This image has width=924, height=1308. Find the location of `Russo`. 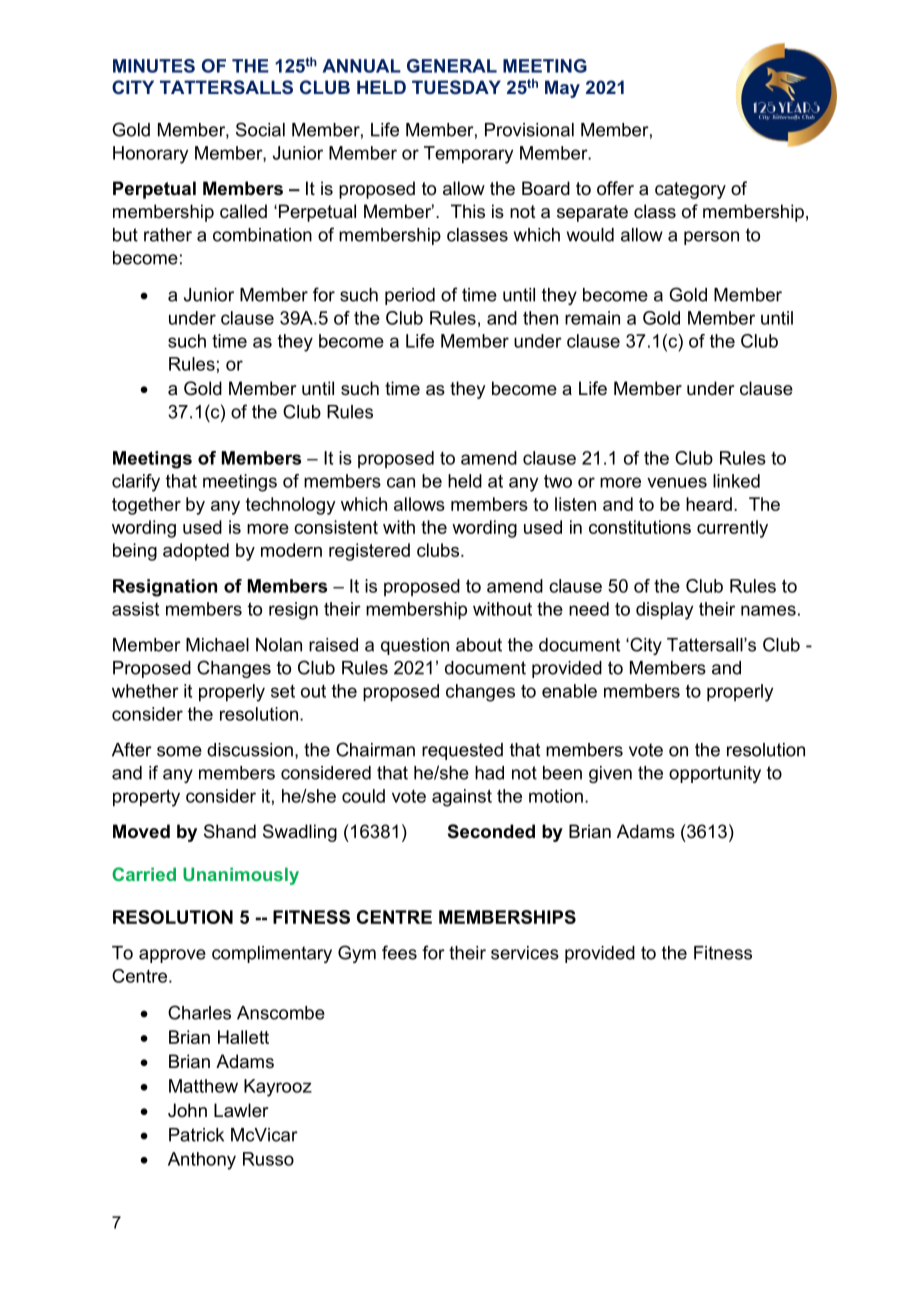

Russo is located at coordinates (268, 1159).
